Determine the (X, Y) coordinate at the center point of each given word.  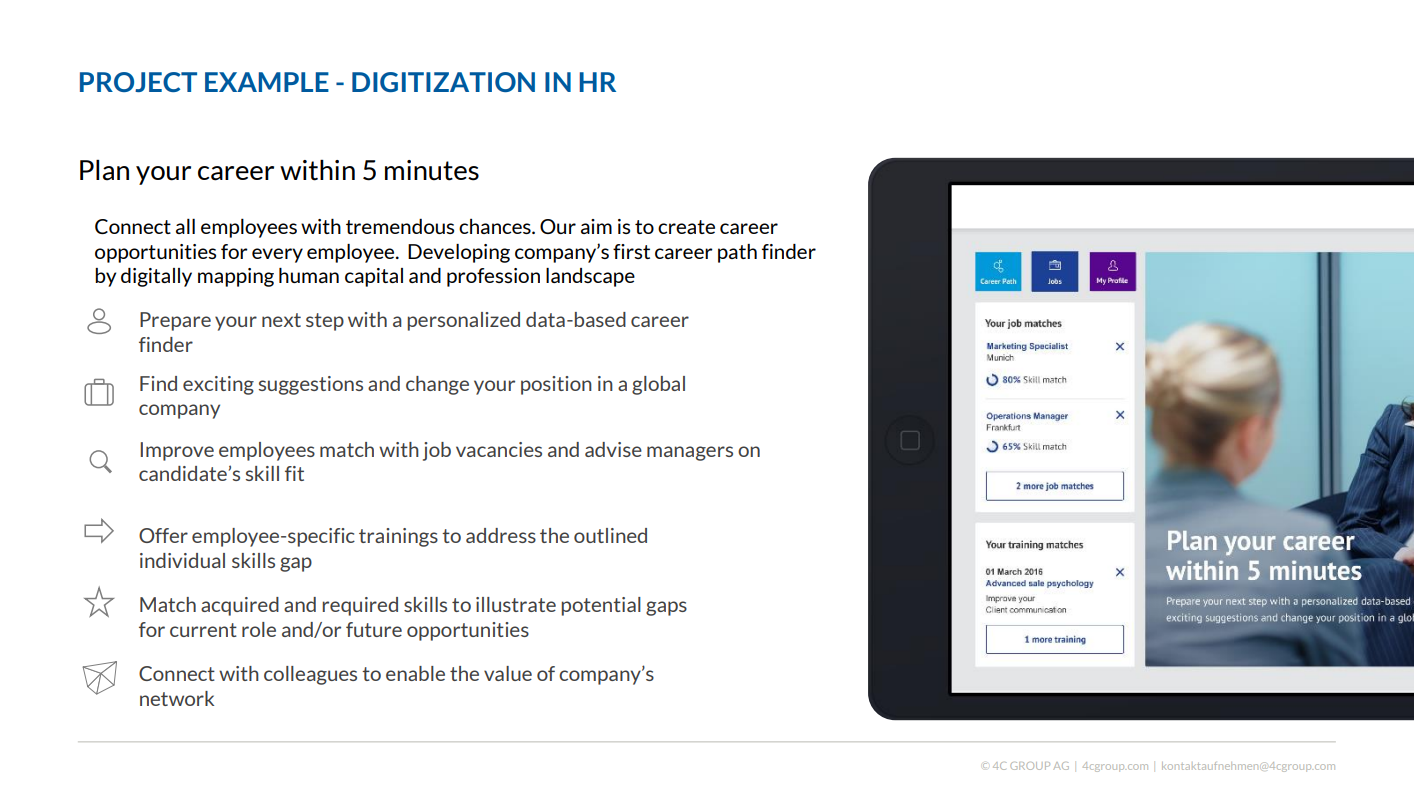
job (437, 451)
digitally (156, 277)
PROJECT (138, 82)
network (177, 698)
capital (374, 277)
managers (690, 453)
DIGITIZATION (443, 82)
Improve (177, 451)
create (686, 227)
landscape (590, 277)
